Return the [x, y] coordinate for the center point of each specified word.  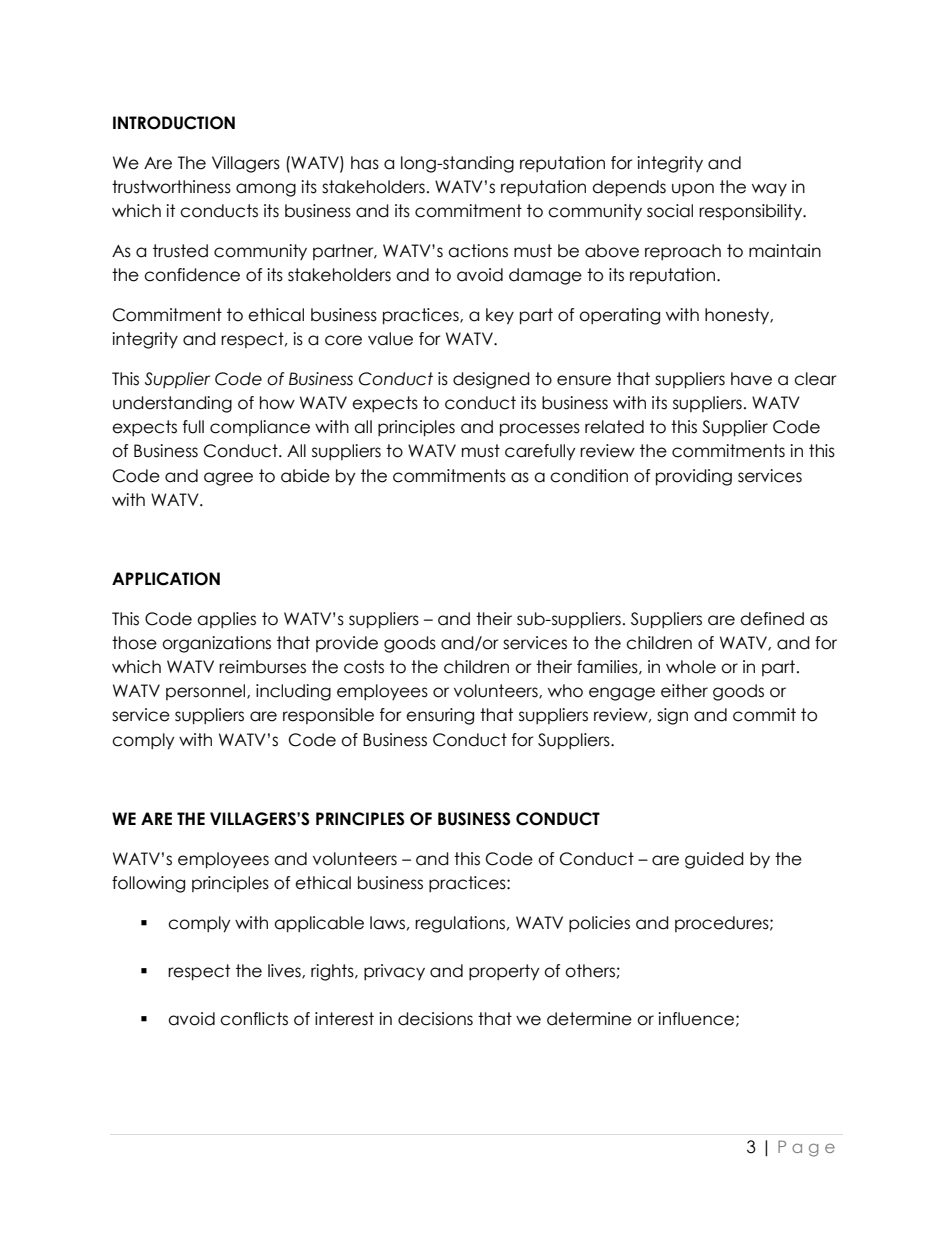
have [751, 379]
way [769, 190]
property [504, 972]
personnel [207, 692]
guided [714, 860]
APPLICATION [166, 579]
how [277, 403]
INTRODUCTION [174, 123]
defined [772, 619]
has [365, 163]
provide [347, 644]
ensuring [440, 716]
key [500, 316]
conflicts [254, 1019]
